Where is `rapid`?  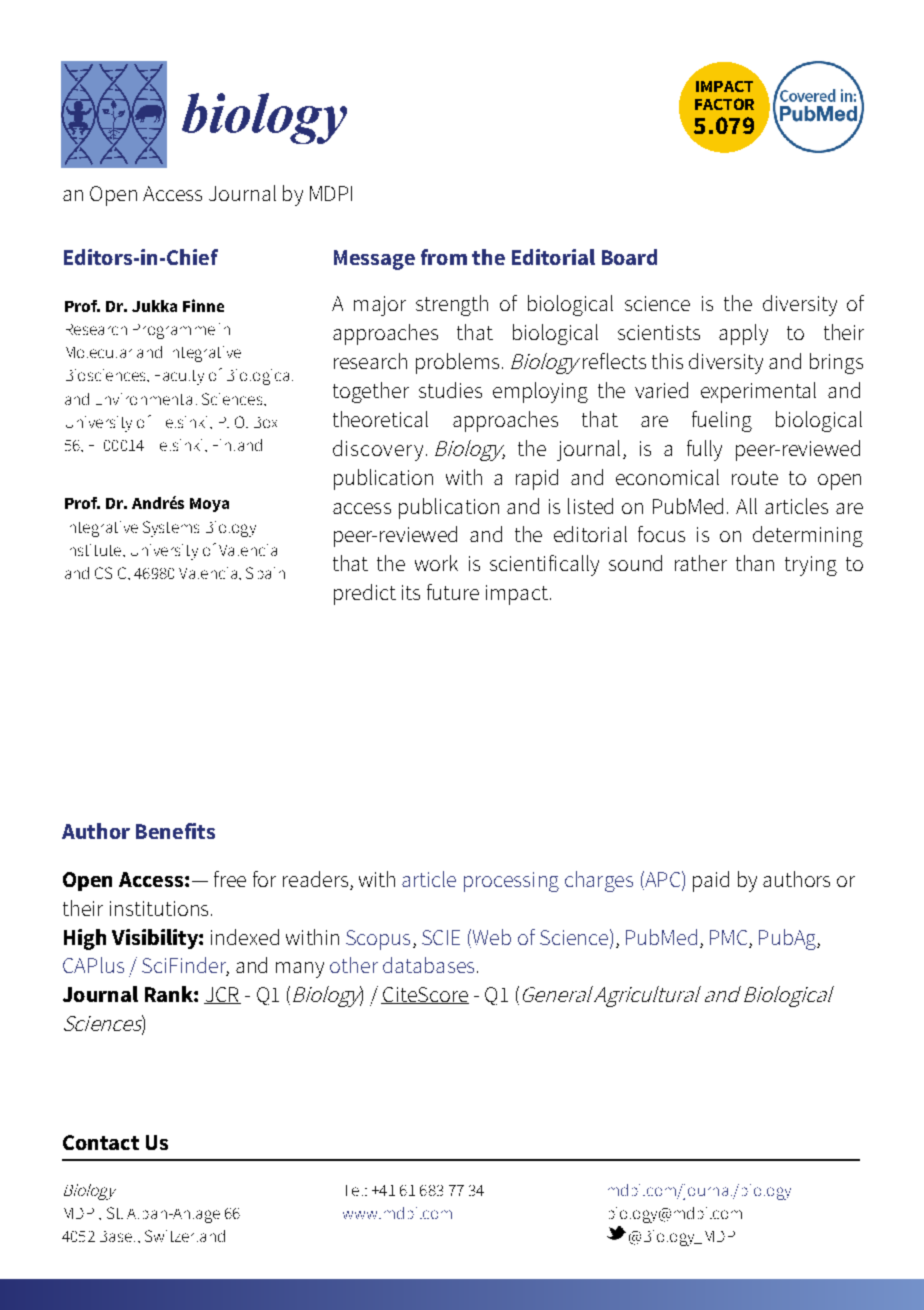 rapid is located at coordinates (537, 479).
